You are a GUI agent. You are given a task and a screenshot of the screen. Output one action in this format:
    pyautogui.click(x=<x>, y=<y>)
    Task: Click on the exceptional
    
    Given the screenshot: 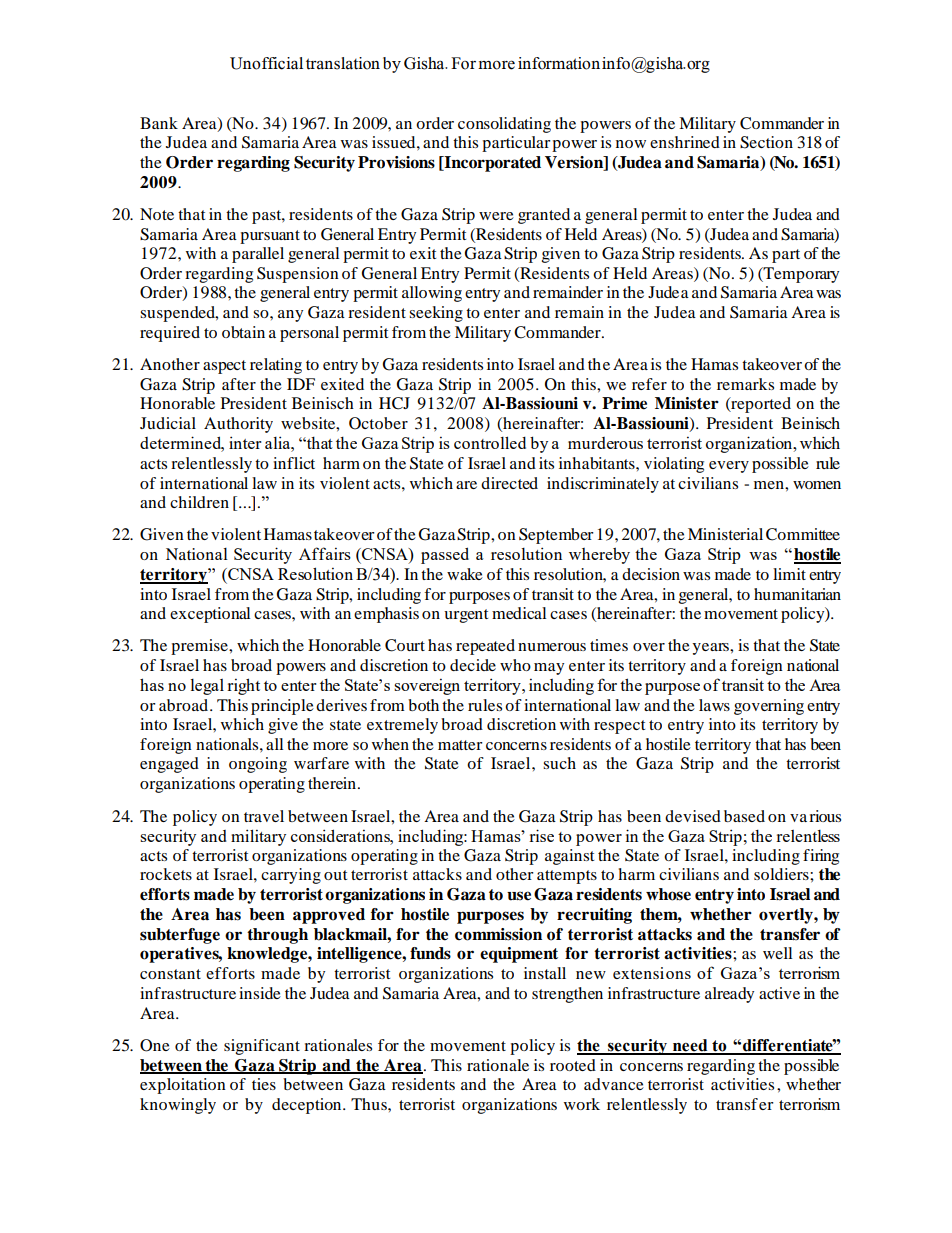 What is the action you would take?
    pyautogui.click(x=210, y=615)
